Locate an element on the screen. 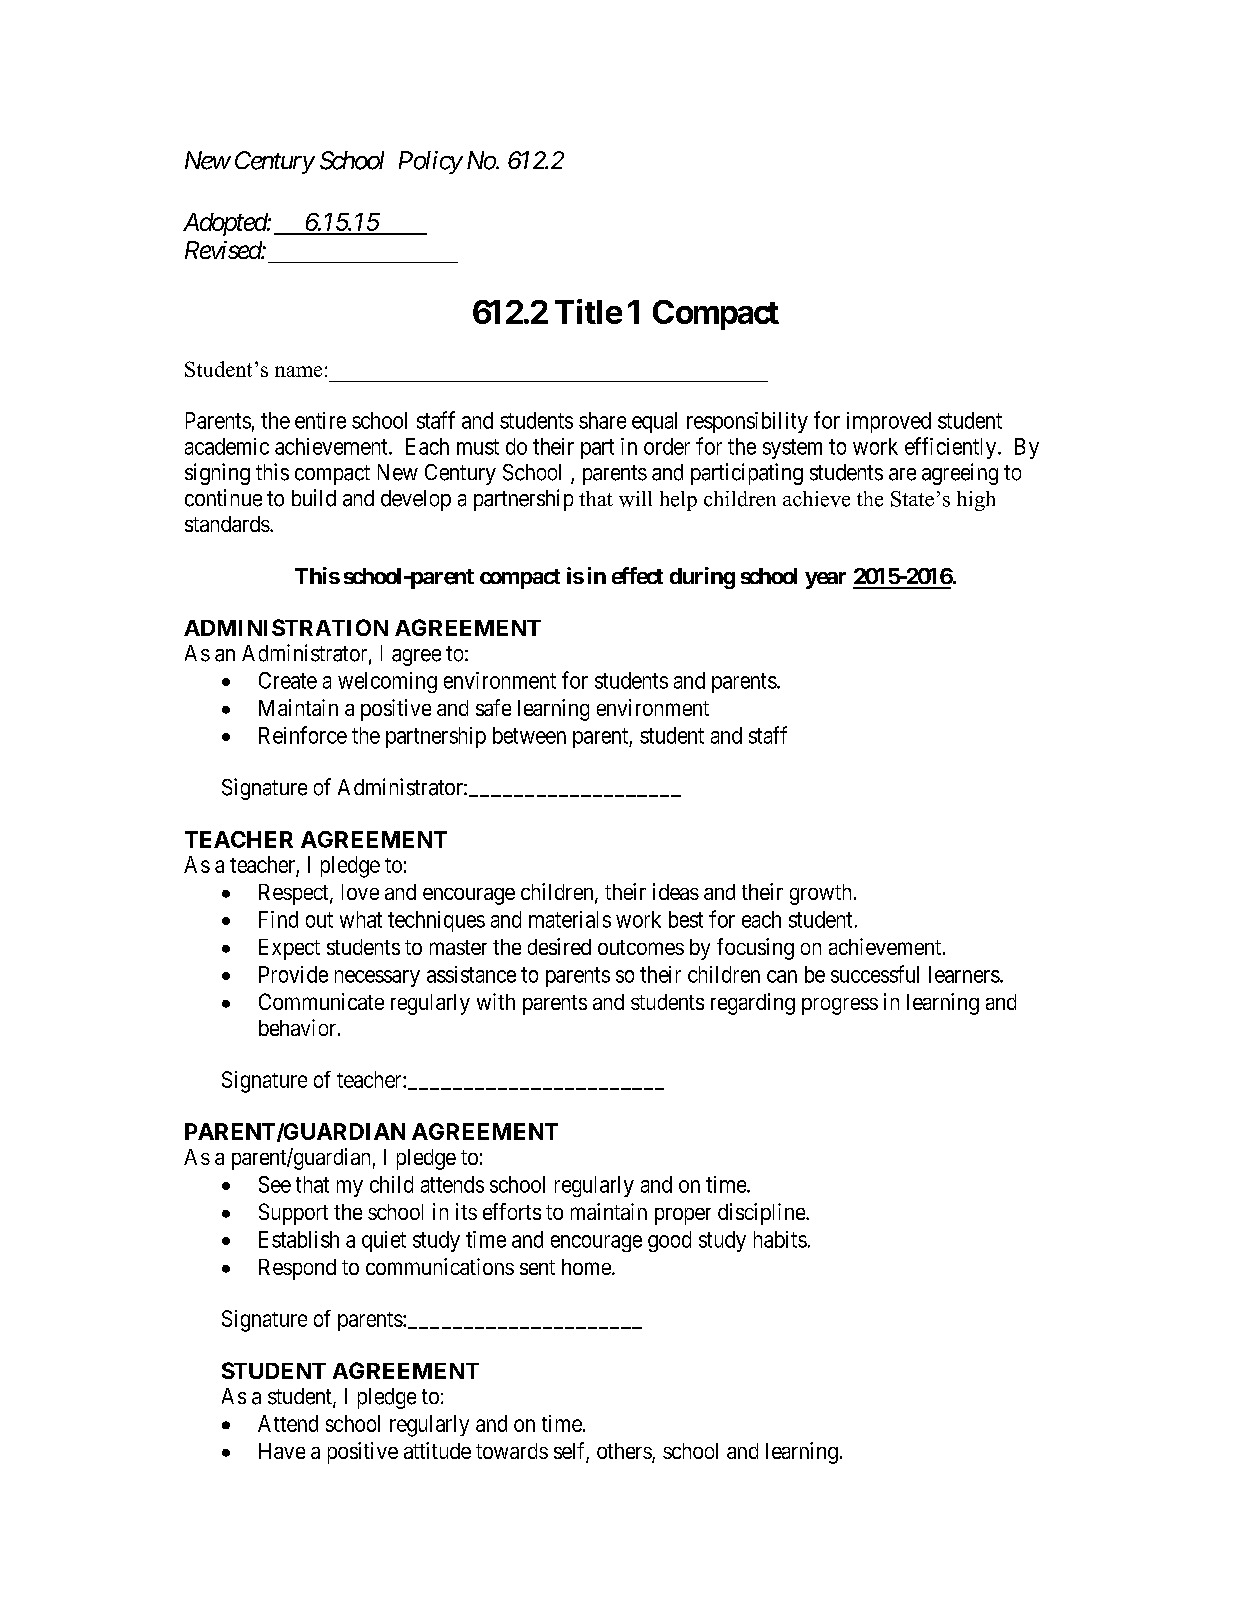 The image size is (1250, 1618). Reinforce is located at coordinates (303, 735).
